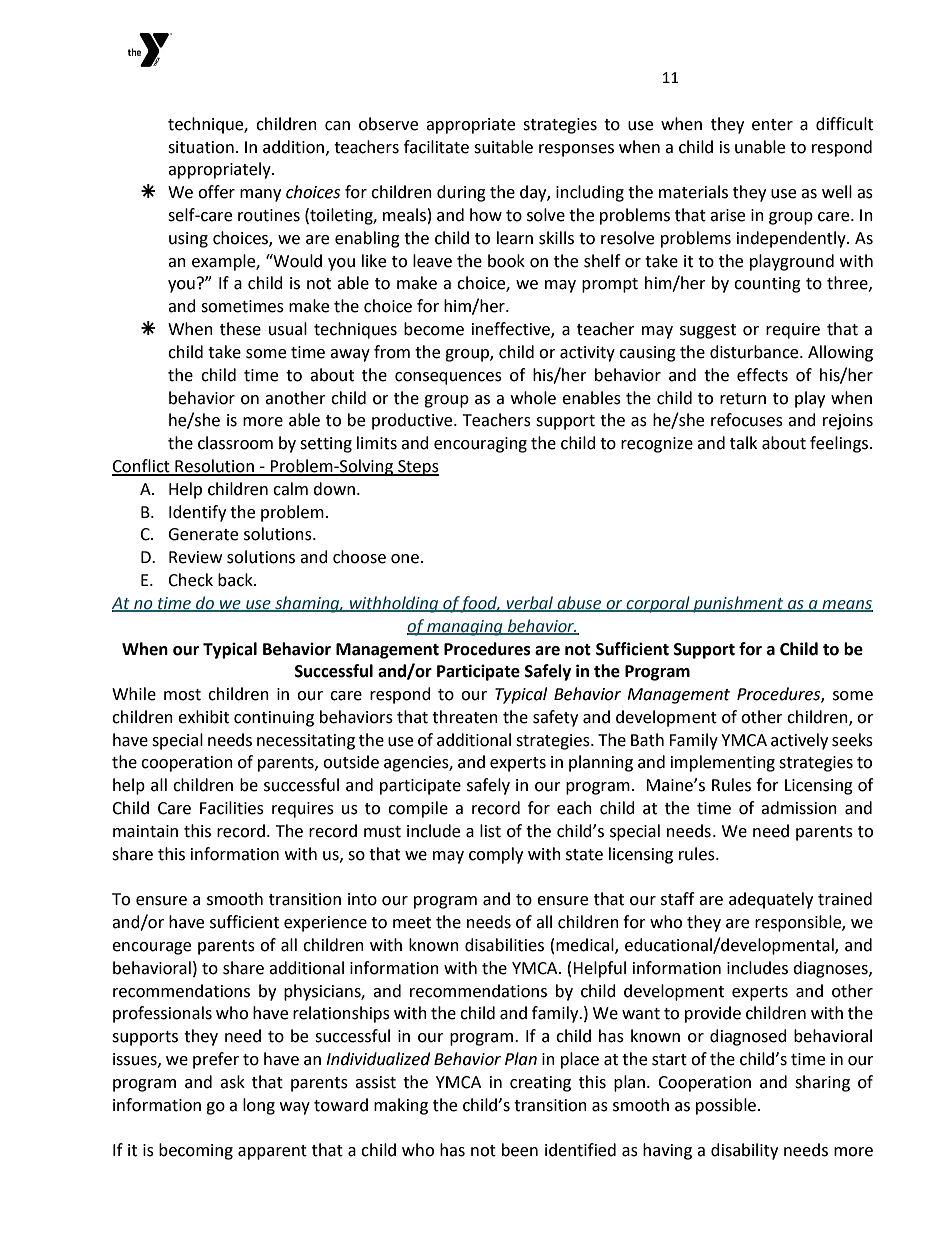 The image size is (952, 1233). What do you see at coordinates (480, 445) in the screenshot?
I see `encouraging` at bounding box center [480, 445].
